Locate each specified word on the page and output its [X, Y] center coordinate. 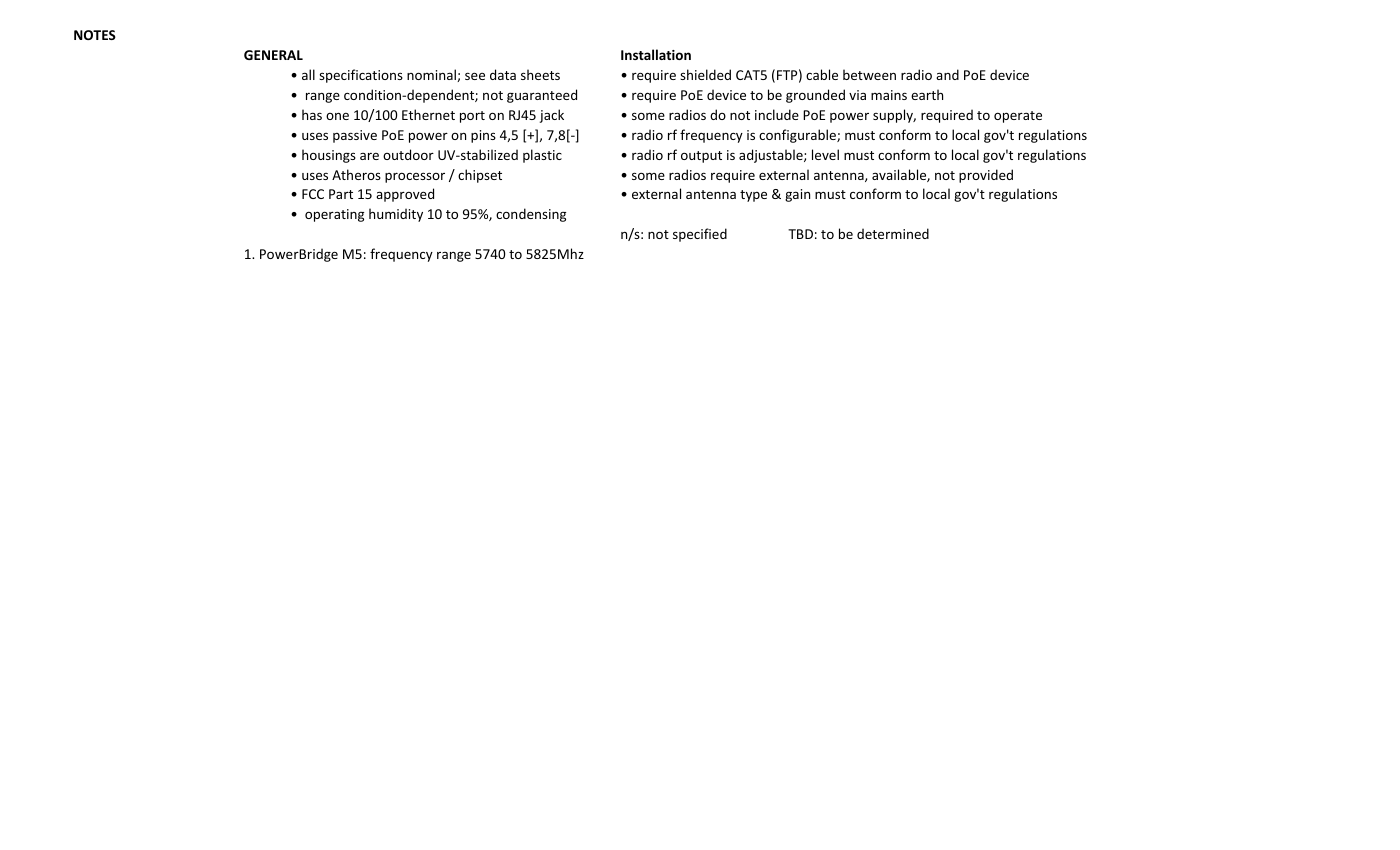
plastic [542, 156]
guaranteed [542, 96]
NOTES [95, 35]
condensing [531, 215]
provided [986, 176]
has [312, 114]
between [869, 74]
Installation [656, 54]
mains [889, 95]
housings [329, 156]
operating [334, 215]
